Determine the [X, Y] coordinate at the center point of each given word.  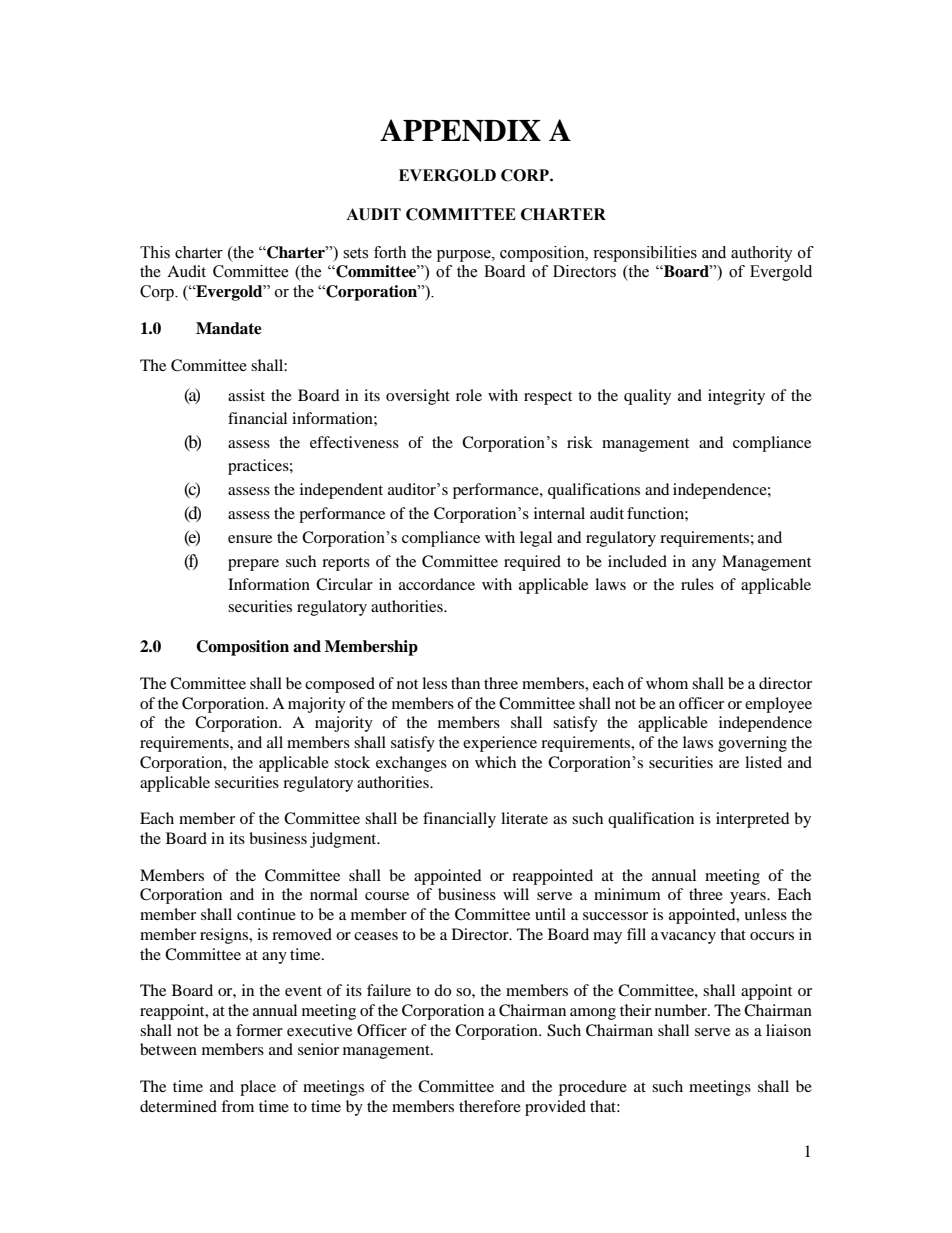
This [155, 252]
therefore [490, 1106]
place [258, 1088]
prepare [253, 565]
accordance [437, 584]
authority [762, 254]
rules [697, 584]
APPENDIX [460, 130]
